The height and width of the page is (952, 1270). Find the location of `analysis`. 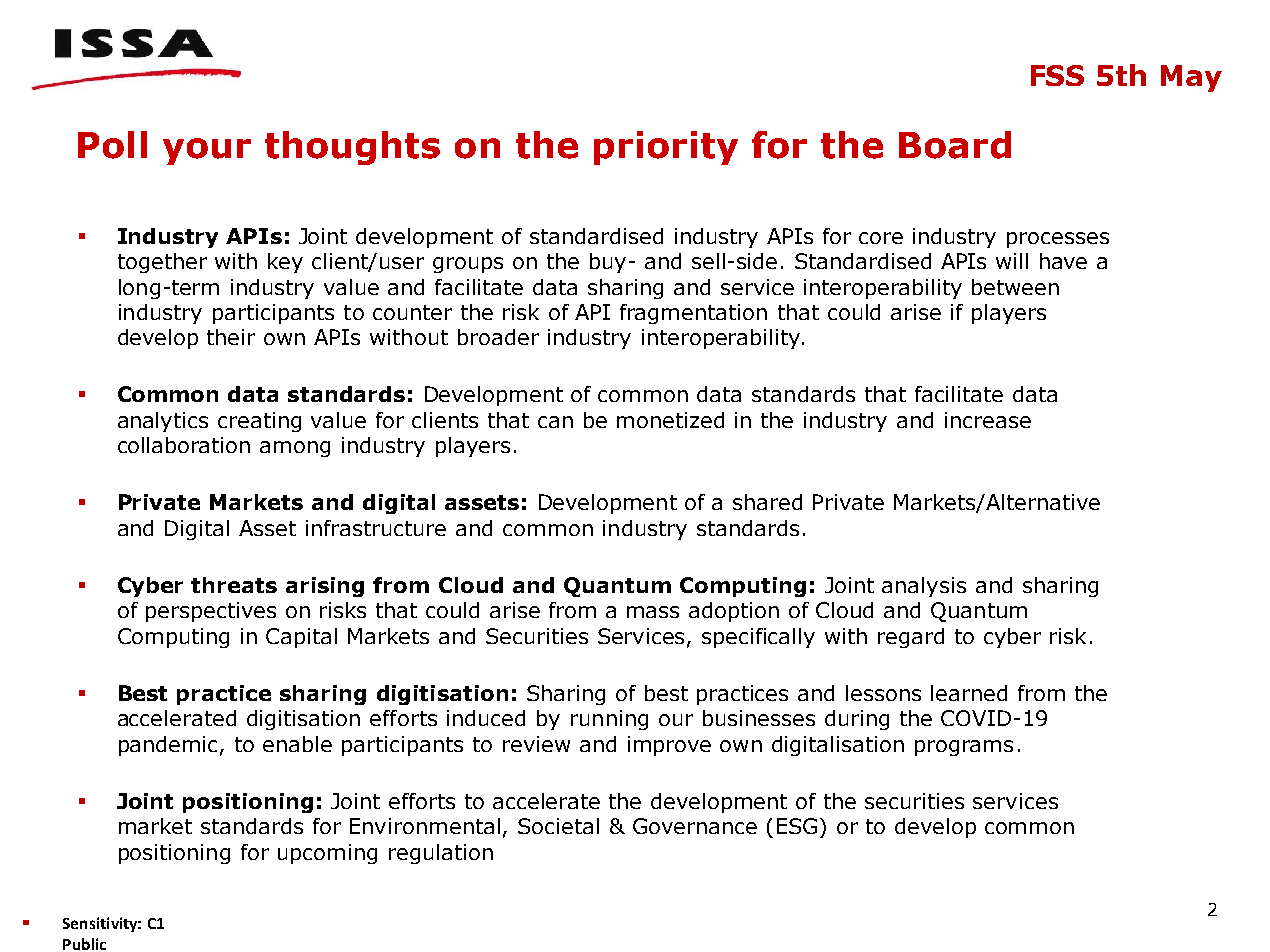

analysis is located at coordinates (924, 587).
